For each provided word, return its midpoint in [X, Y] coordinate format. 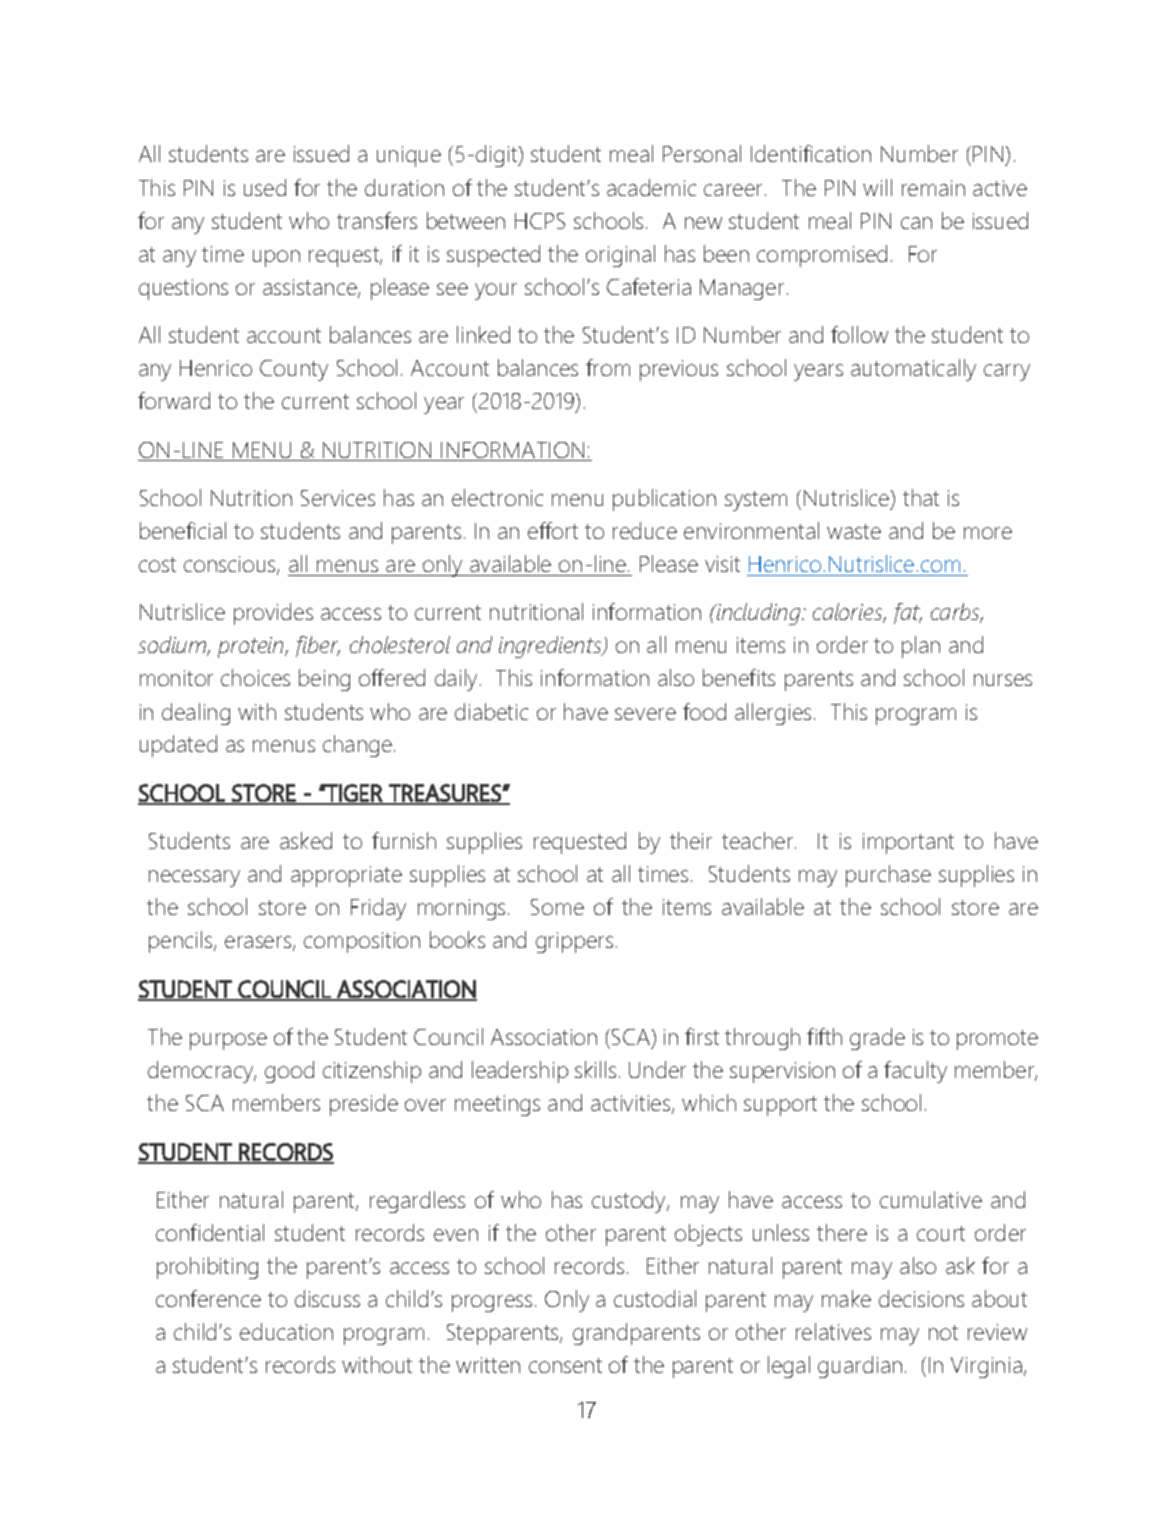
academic [651, 187]
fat [908, 613]
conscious [231, 565]
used [265, 187]
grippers [574, 942]
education [286, 1331]
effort [553, 530]
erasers [258, 942]
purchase [888, 876]
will [877, 187]
